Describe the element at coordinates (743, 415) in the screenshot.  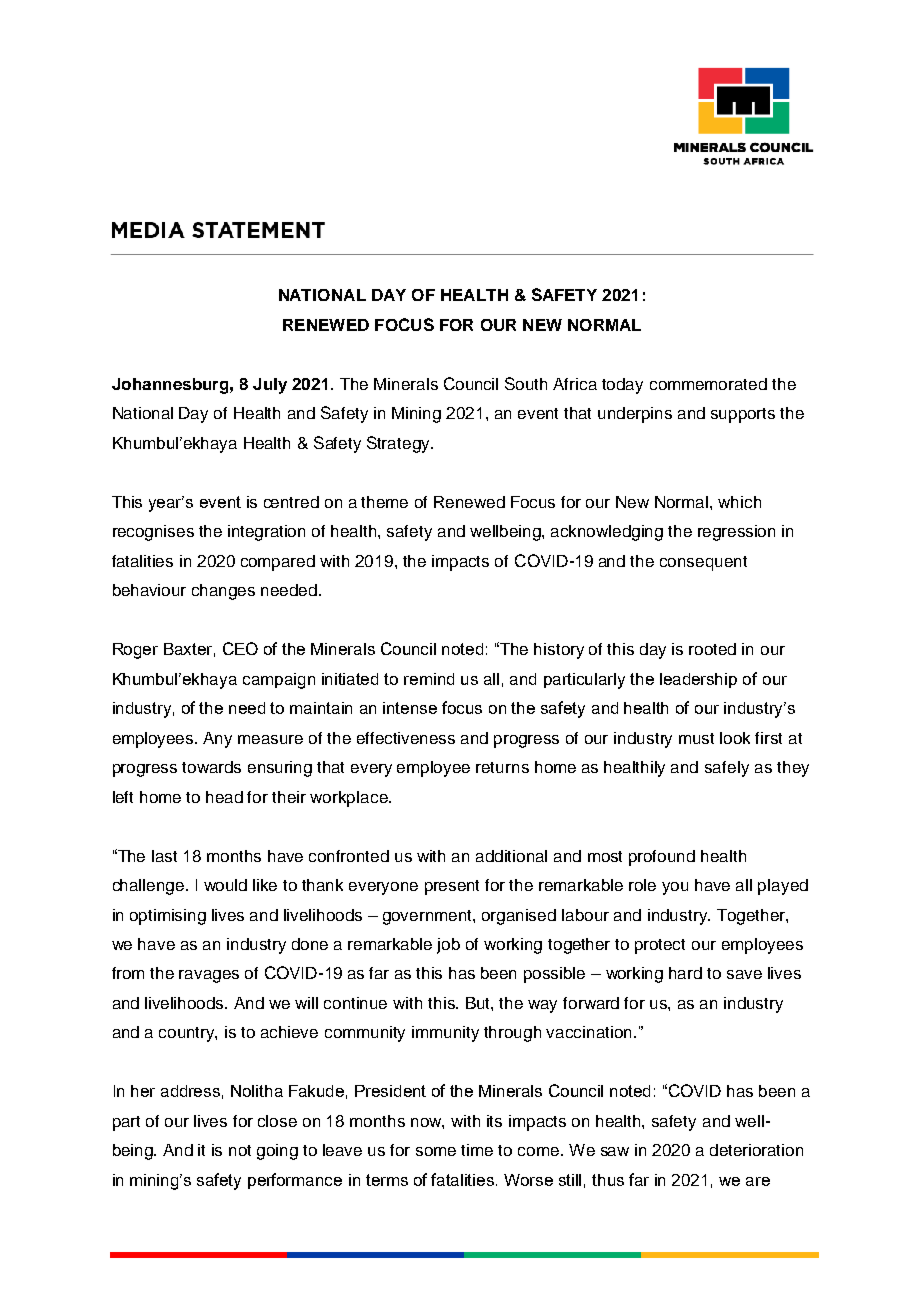
I see `supports` at that location.
